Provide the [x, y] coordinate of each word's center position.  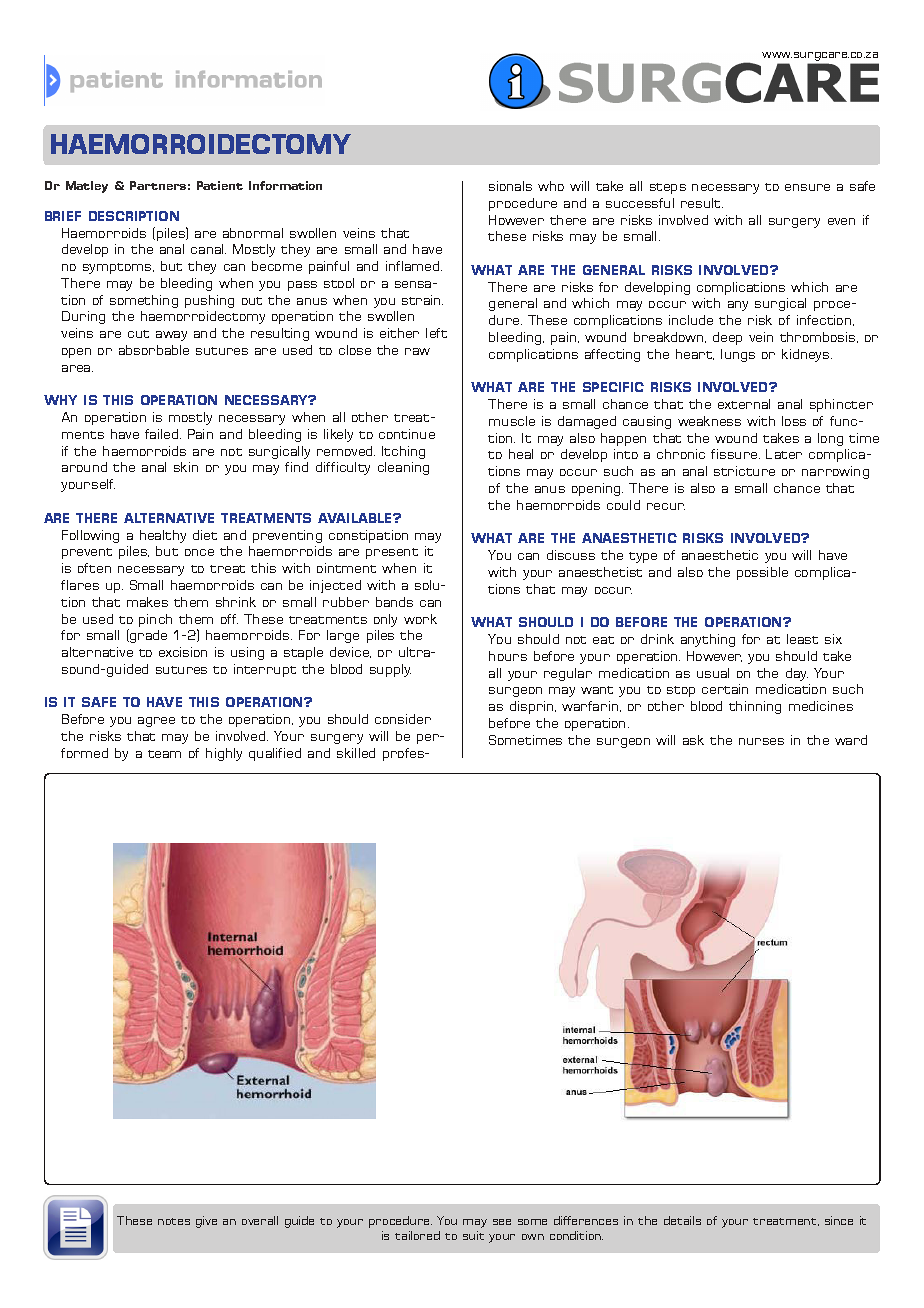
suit [473, 1235]
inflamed [414, 266]
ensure [807, 187]
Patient [220, 185]
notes [174, 1221]
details [682, 1220]
